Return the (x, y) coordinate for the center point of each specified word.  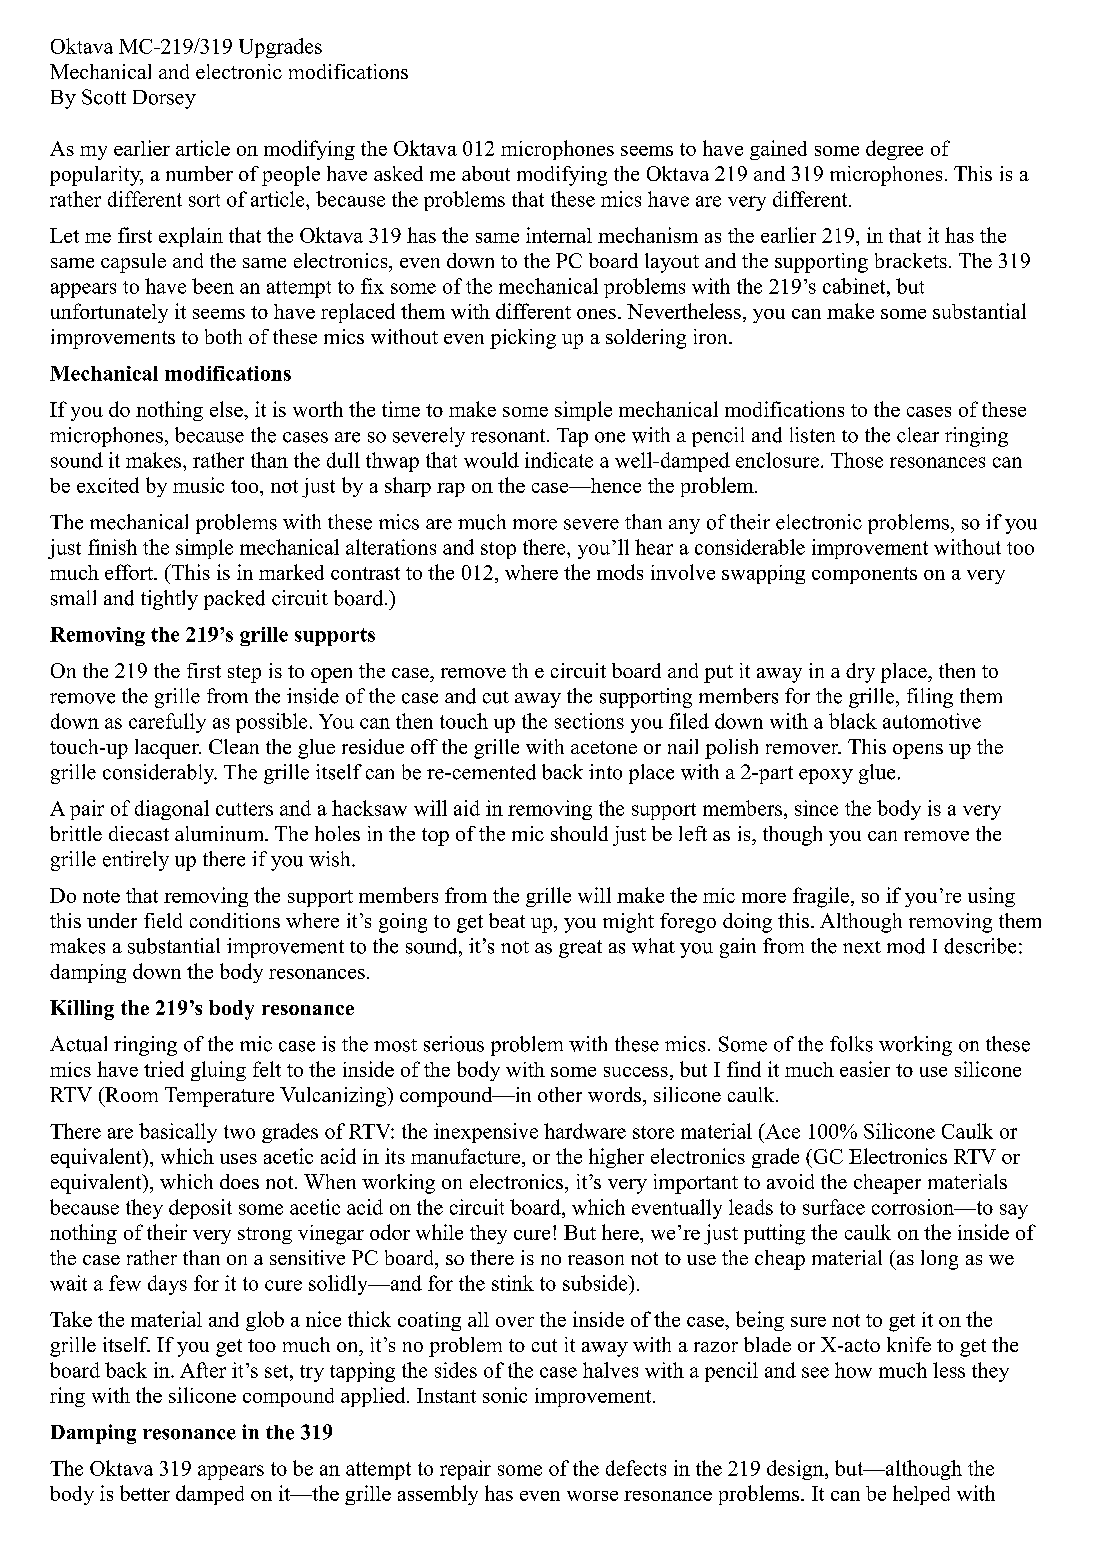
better (145, 1493)
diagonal (172, 810)
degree (894, 150)
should (579, 833)
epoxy (826, 776)
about (486, 173)
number (199, 173)
